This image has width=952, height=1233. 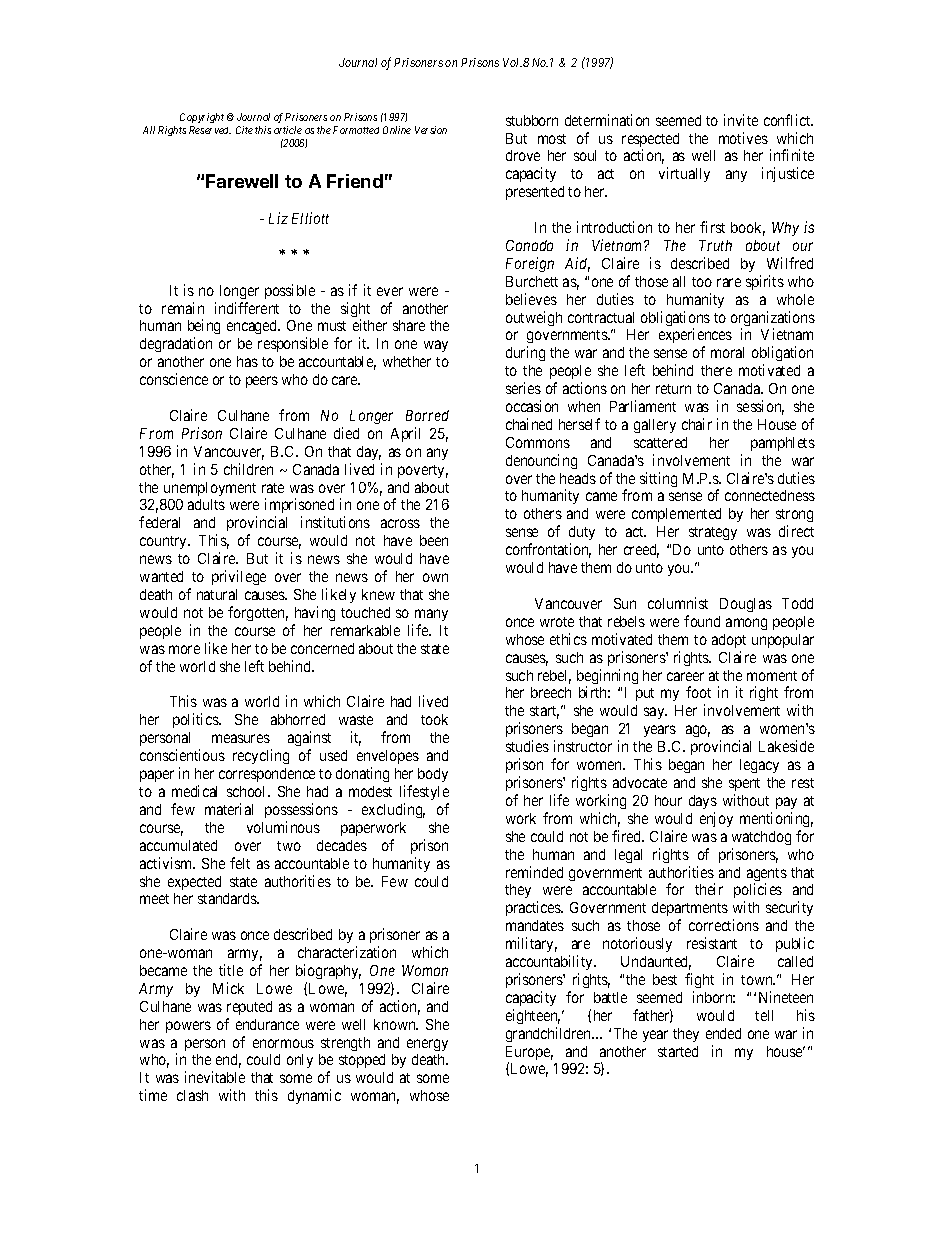 What do you see at coordinates (244, 130) in the image?
I see `Cite` at bounding box center [244, 130].
